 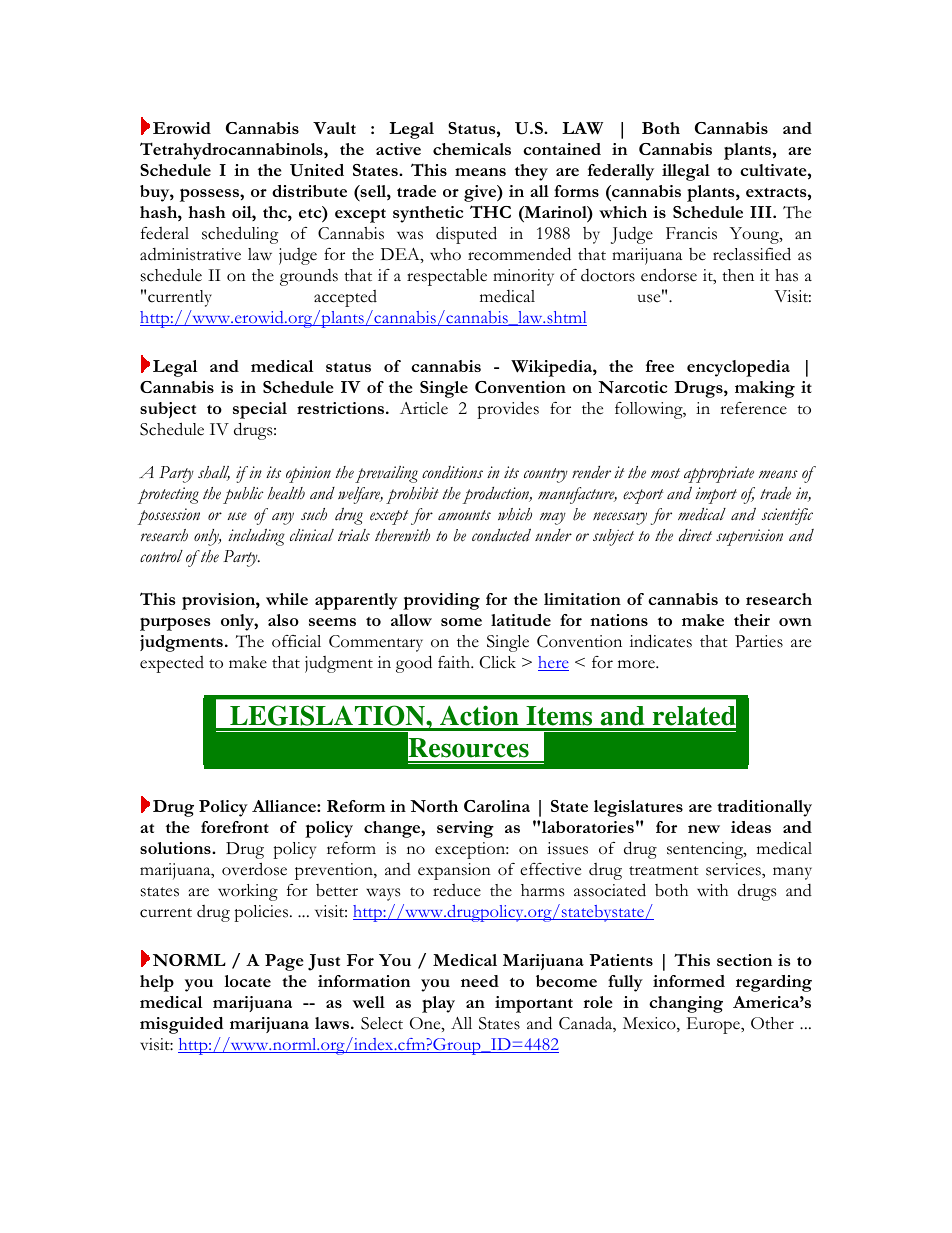 What do you see at coordinates (472, 149) in the screenshot?
I see `chemicals` at bounding box center [472, 149].
